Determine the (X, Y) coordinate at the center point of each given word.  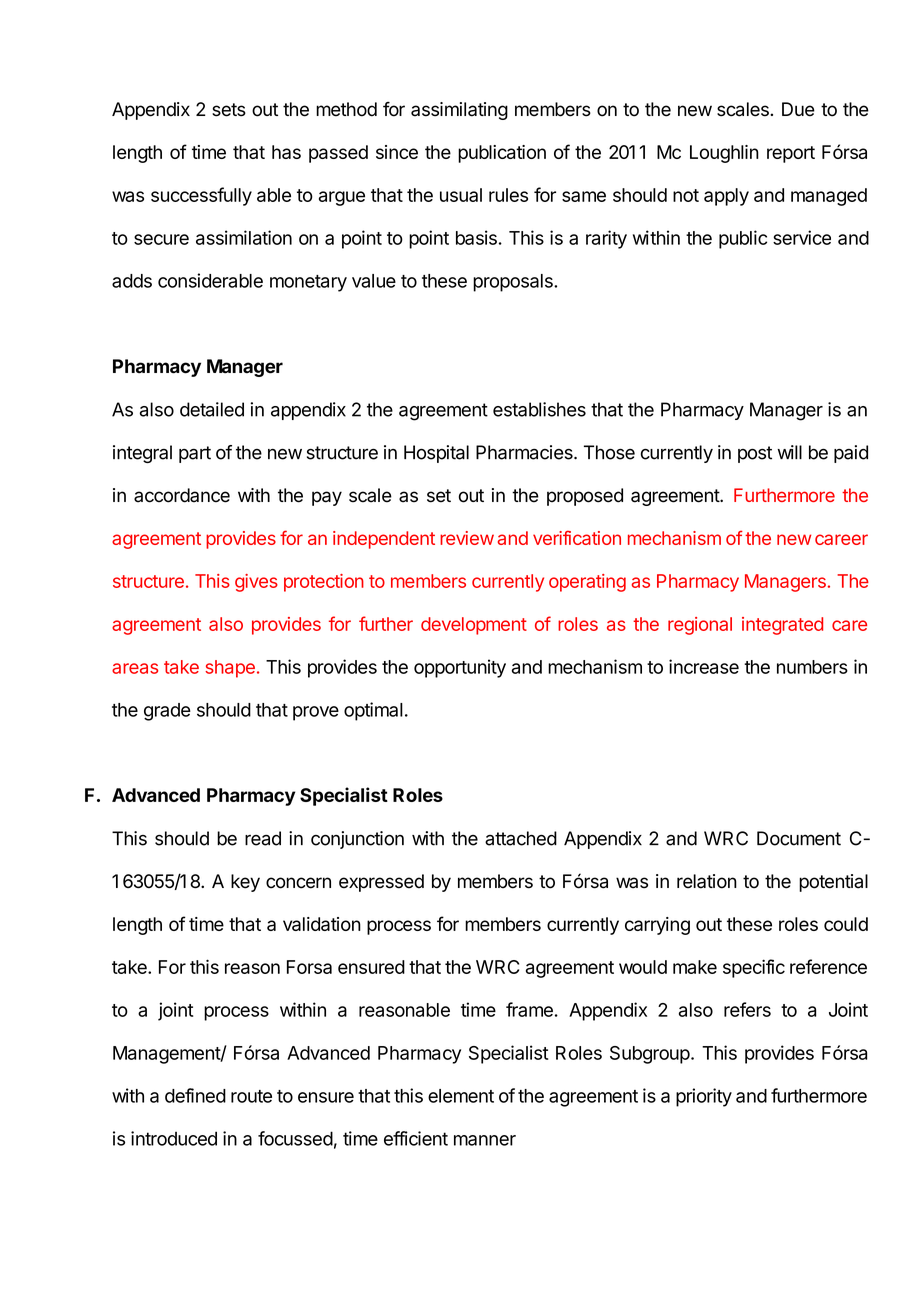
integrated (782, 626)
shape (230, 669)
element (461, 1096)
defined (195, 1095)
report (791, 154)
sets (229, 110)
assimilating (459, 111)
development (474, 626)
